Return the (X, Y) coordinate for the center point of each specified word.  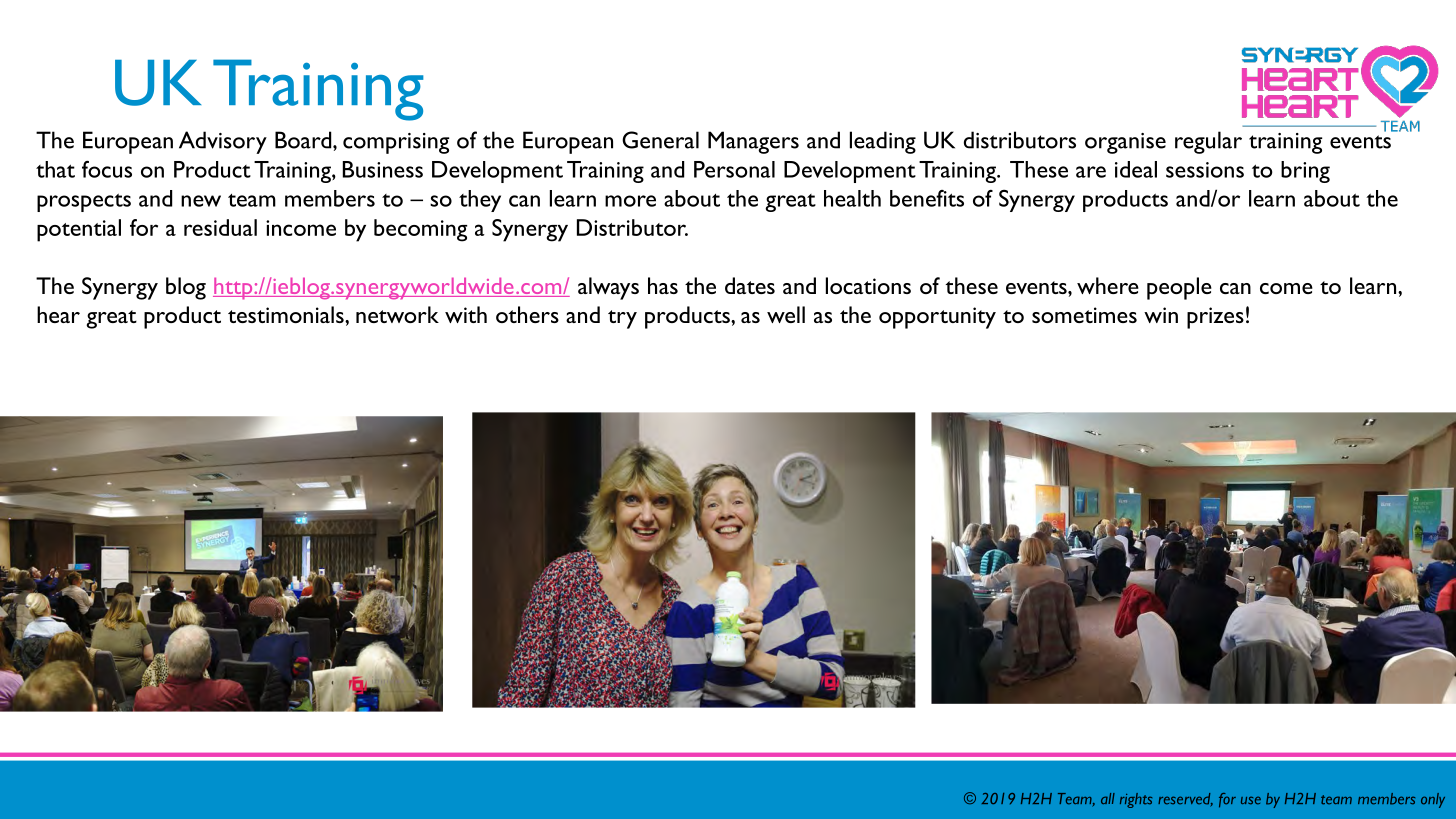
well (786, 314)
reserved (1185, 799)
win (1161, 315)
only (1433, 800)
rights (1136, 800)
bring (1305, 172)
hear (58, 314)
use (1251, 800)
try (622, 319)
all (1108, 798)
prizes (1215, 318)
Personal (734, 169)
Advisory (223, 142)
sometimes (1084, 315)
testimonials (287, 314)
